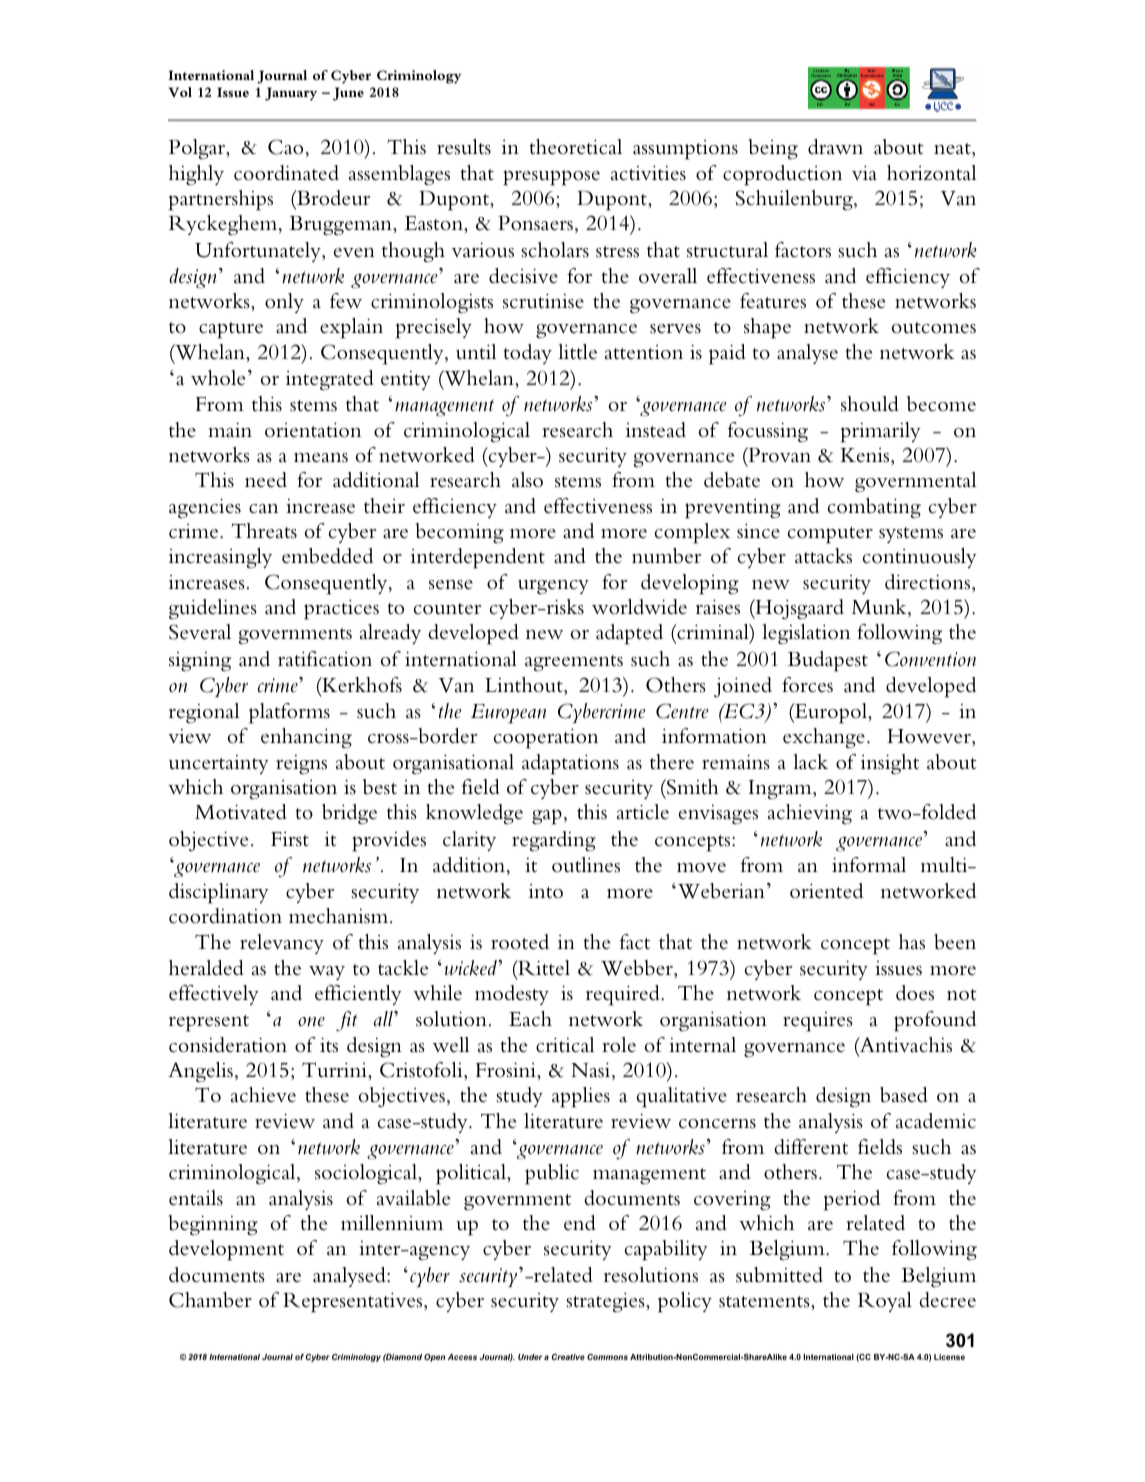 Image resolution: width=1145 pixels, height=1482 pixels. What do you see at coordinates (606, 1302) in the screenshot?
I see `strategies` at bounding box center [606, 1302].
